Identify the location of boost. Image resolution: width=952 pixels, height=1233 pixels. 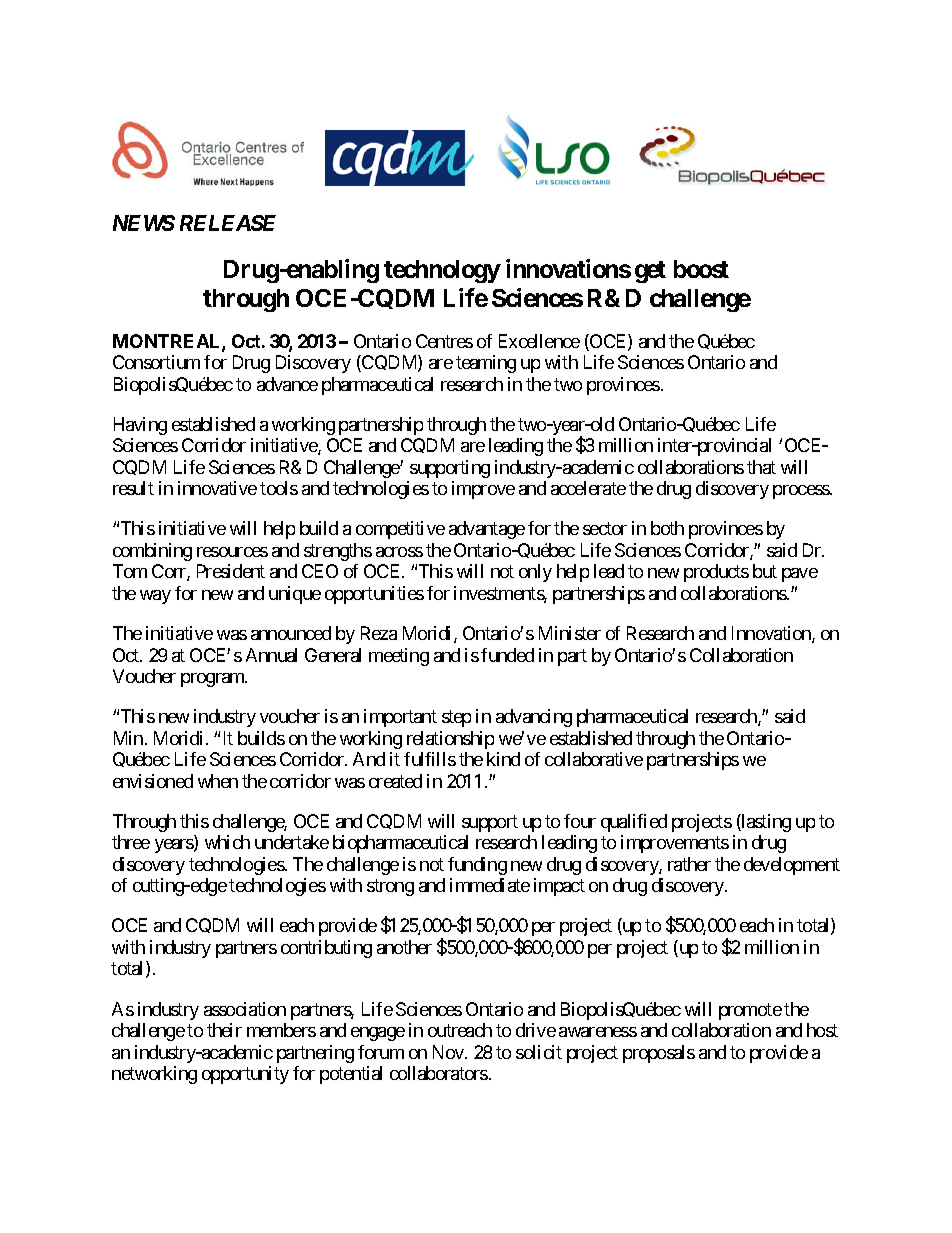
(701, 269).
